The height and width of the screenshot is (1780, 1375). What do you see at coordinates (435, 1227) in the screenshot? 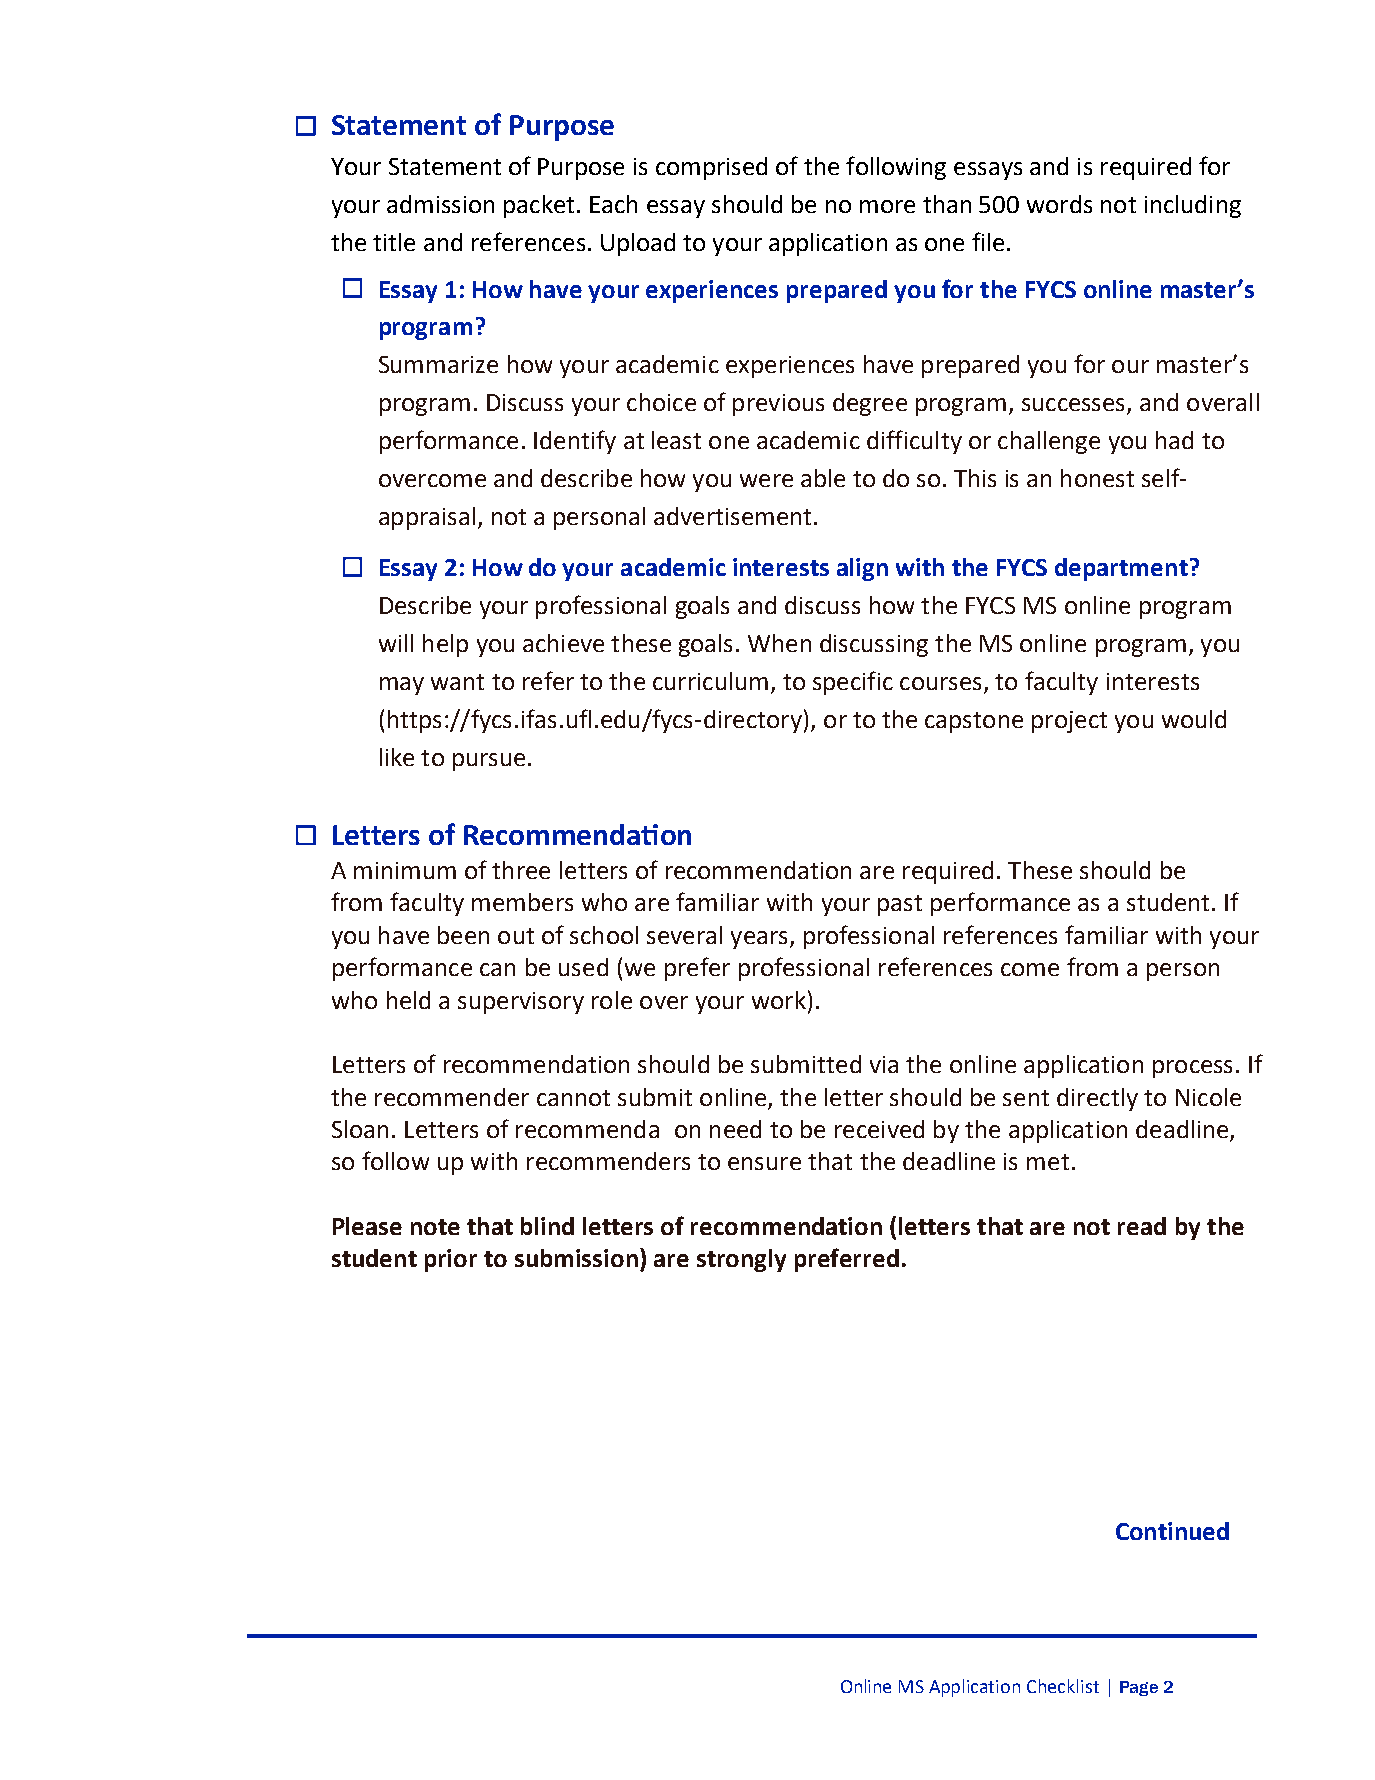
I see `note` at bounding box center [435, 1227].
